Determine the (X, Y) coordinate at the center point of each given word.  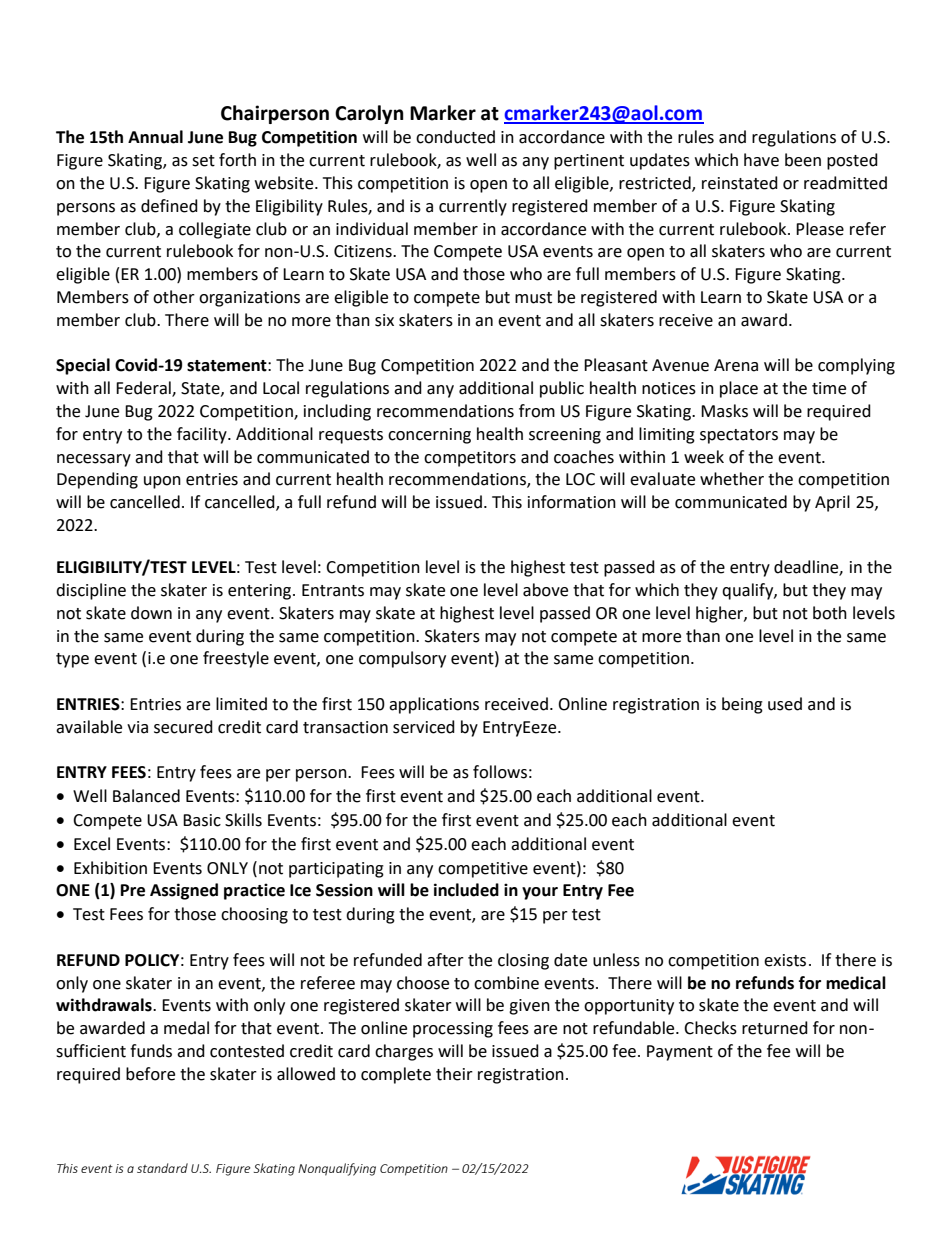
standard (162, 1168)
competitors (470, 459)
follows (500, 772)
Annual (155, 137)
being (742, 705)
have (761, 160)
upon (162, 482)
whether (732, 479)
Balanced (146, 796)
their (454, 1074)
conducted (455, 137)
